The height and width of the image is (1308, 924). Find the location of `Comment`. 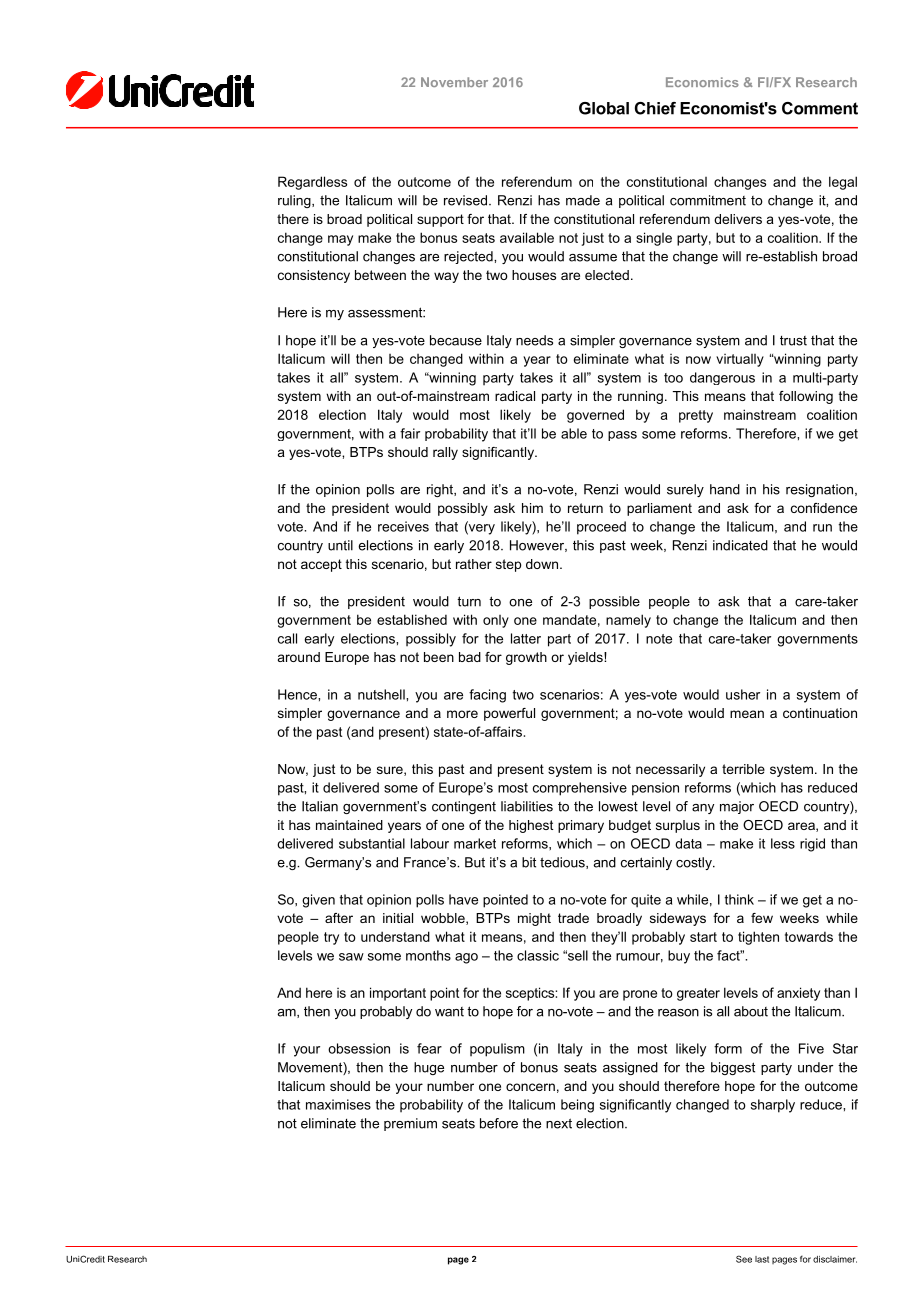

Comment is located at coordinates (820, 108).
